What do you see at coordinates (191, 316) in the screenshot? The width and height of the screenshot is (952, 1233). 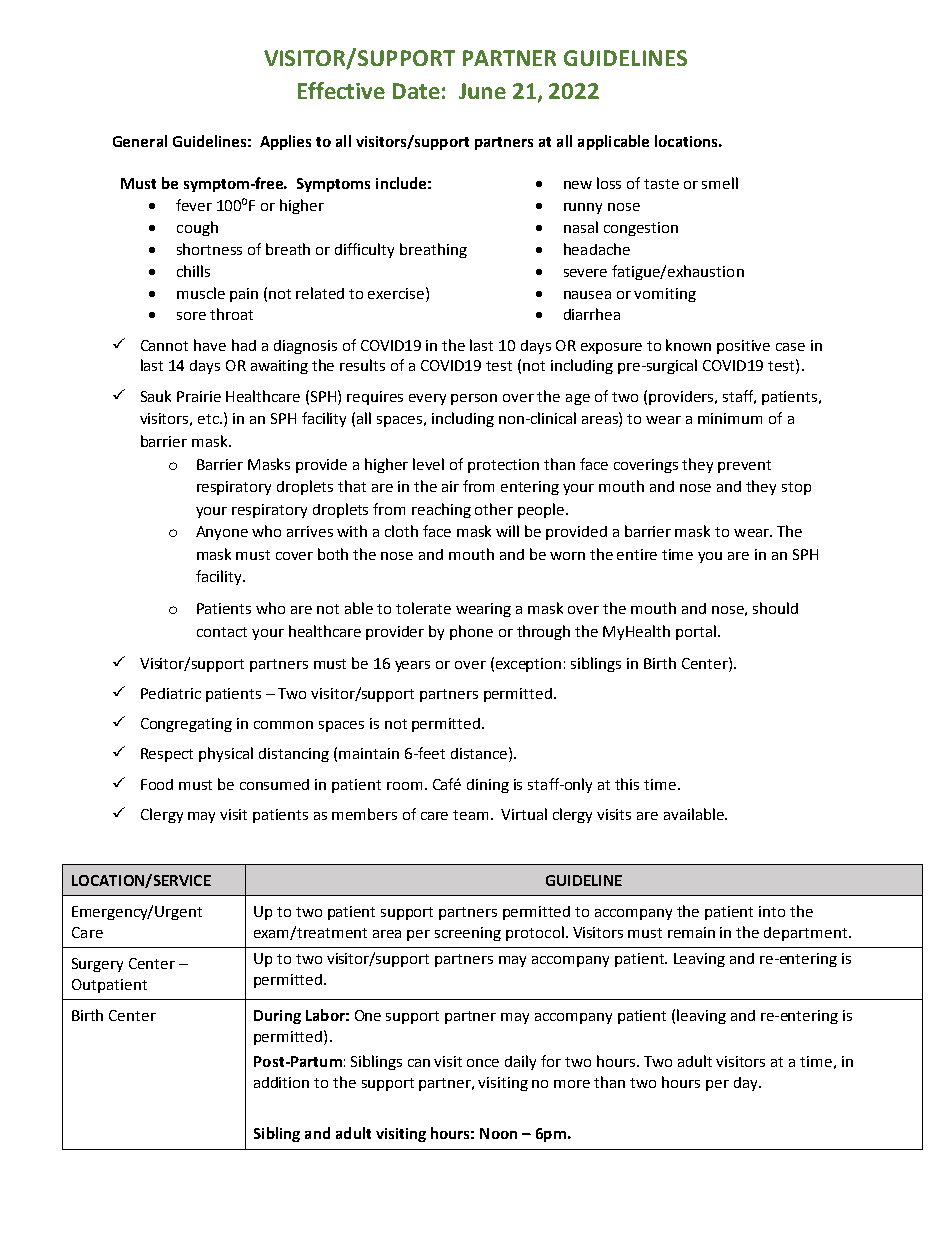 I see `sore` at bounding box center [191, 316].
